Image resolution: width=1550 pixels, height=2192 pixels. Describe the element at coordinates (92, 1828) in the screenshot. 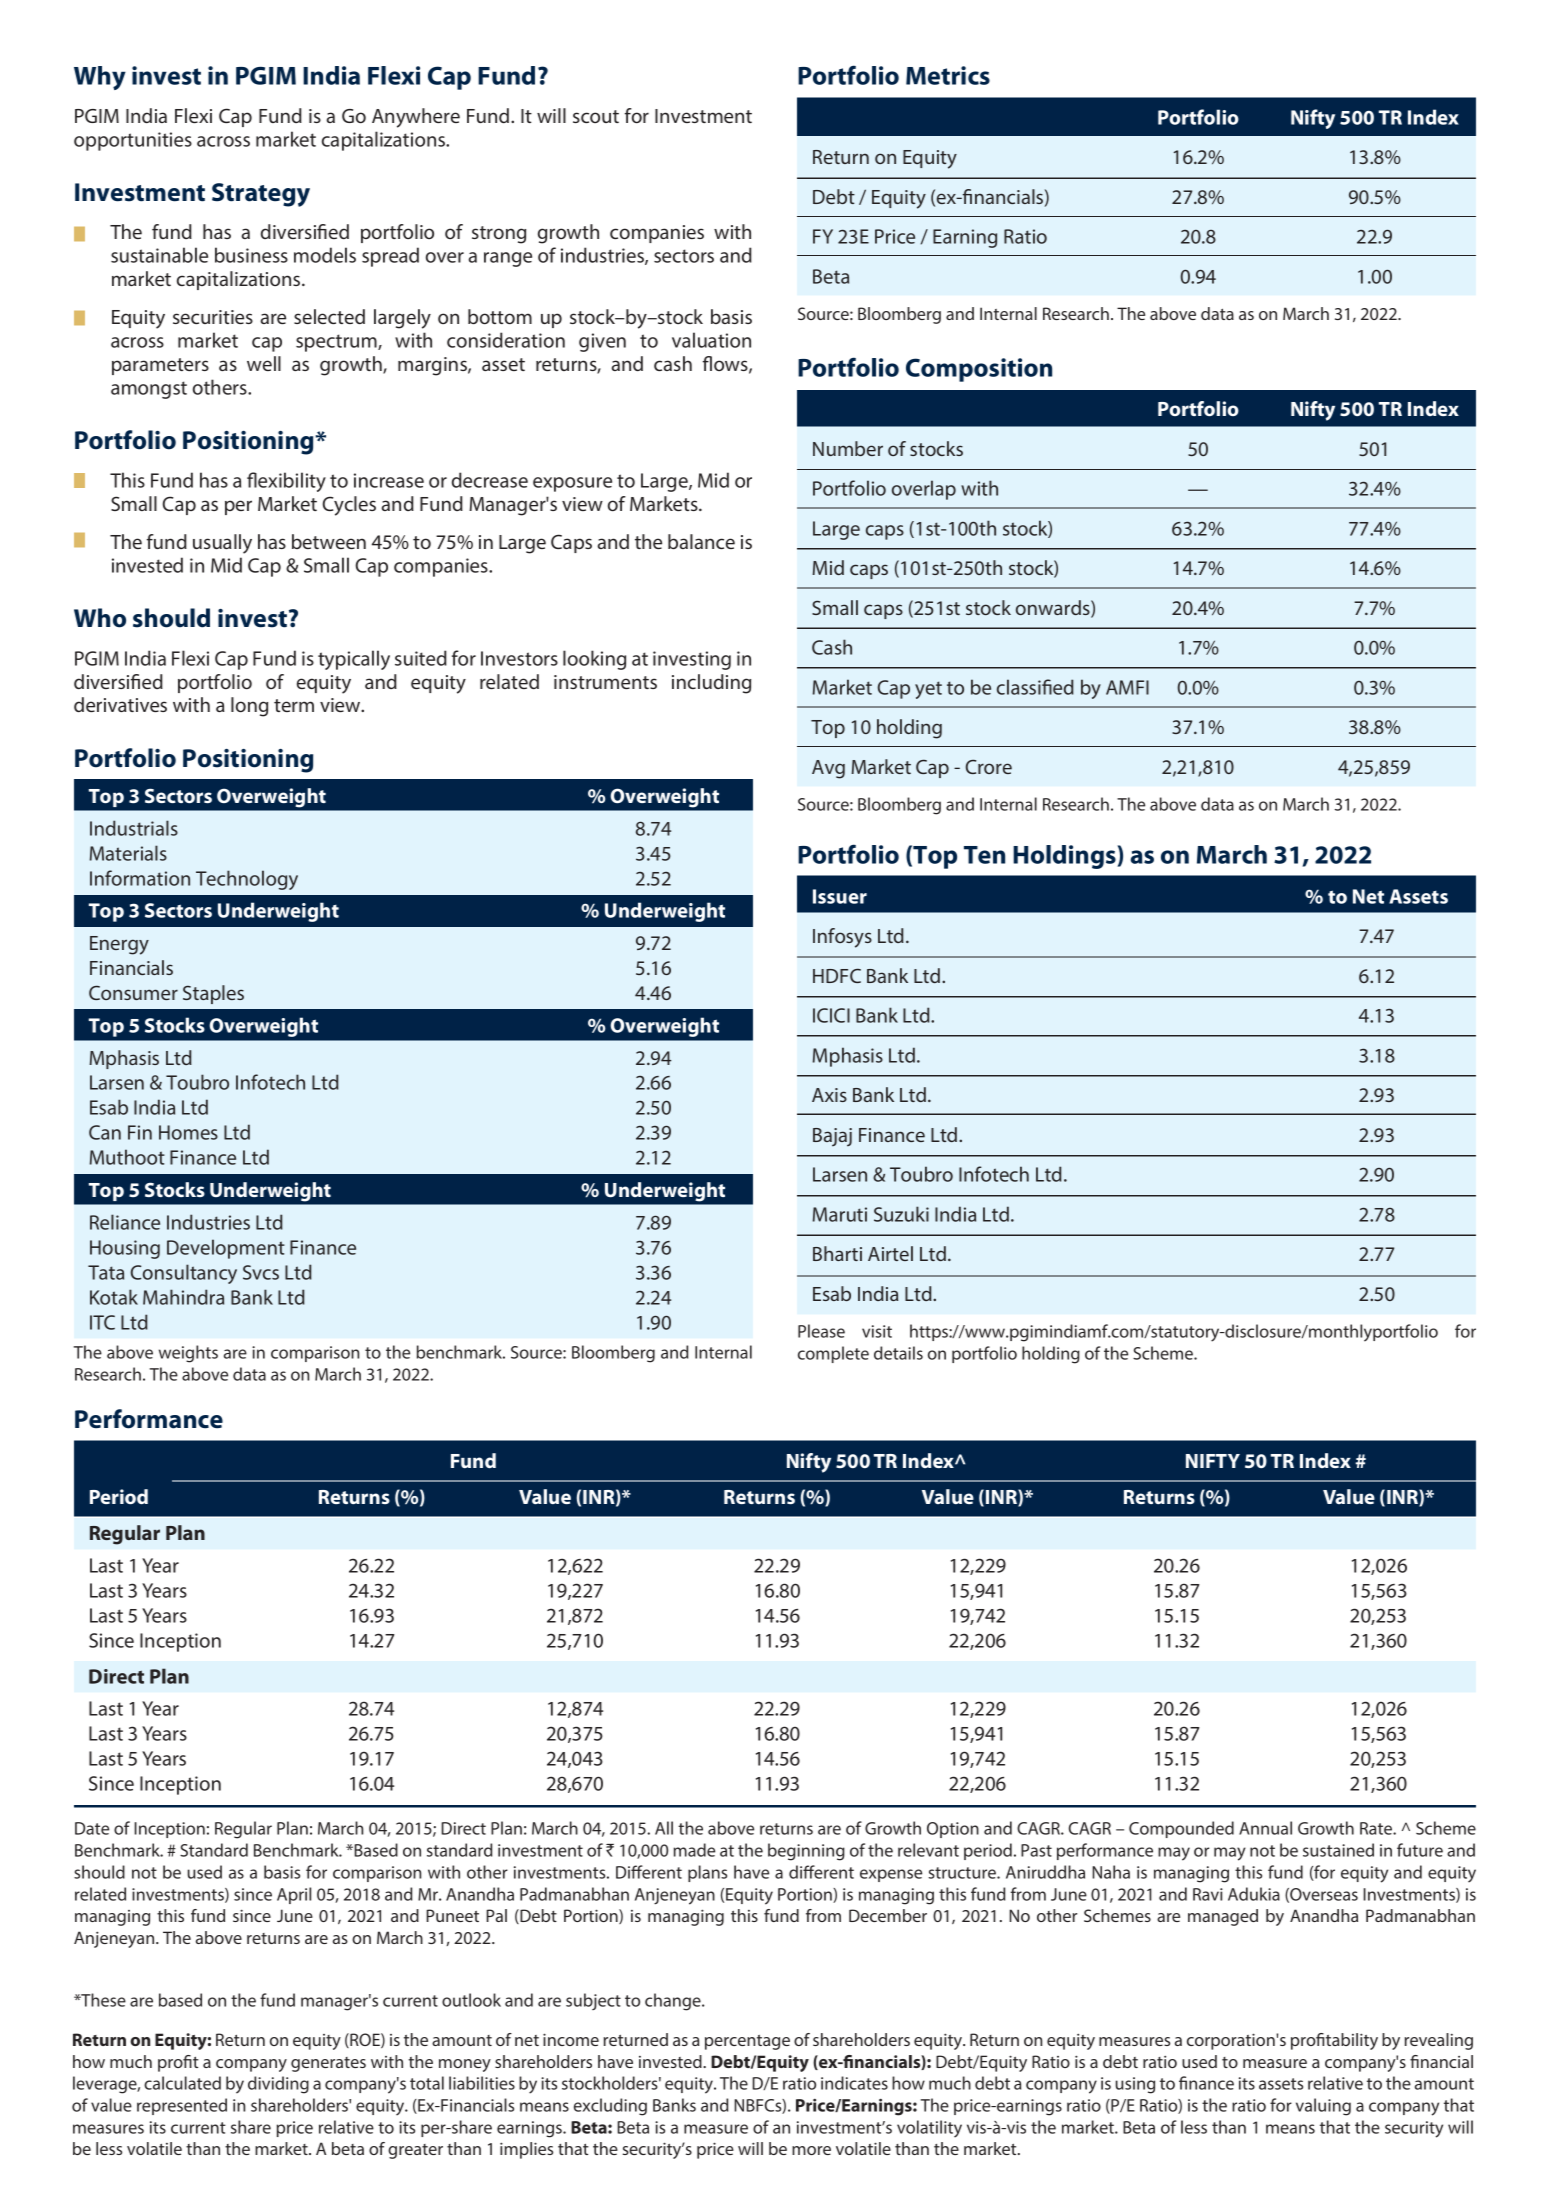

I see `Date` at that location.
